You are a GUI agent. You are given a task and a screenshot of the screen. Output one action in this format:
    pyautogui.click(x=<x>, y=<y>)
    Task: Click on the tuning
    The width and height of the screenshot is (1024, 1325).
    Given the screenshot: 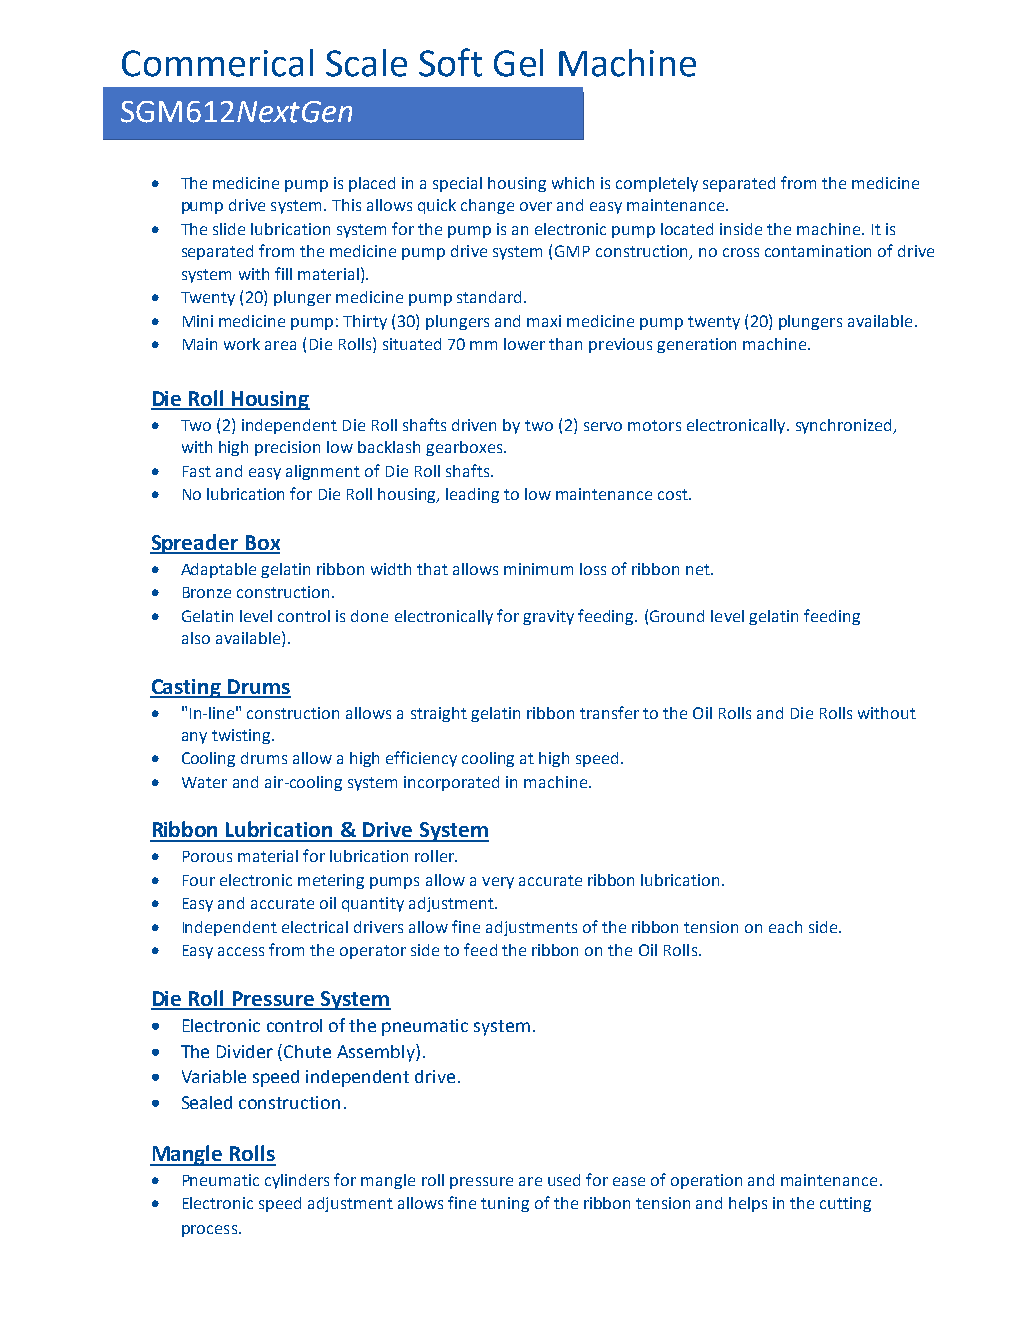 What is the action you would take?
    pyautogui.click(x=505, y=1204)
